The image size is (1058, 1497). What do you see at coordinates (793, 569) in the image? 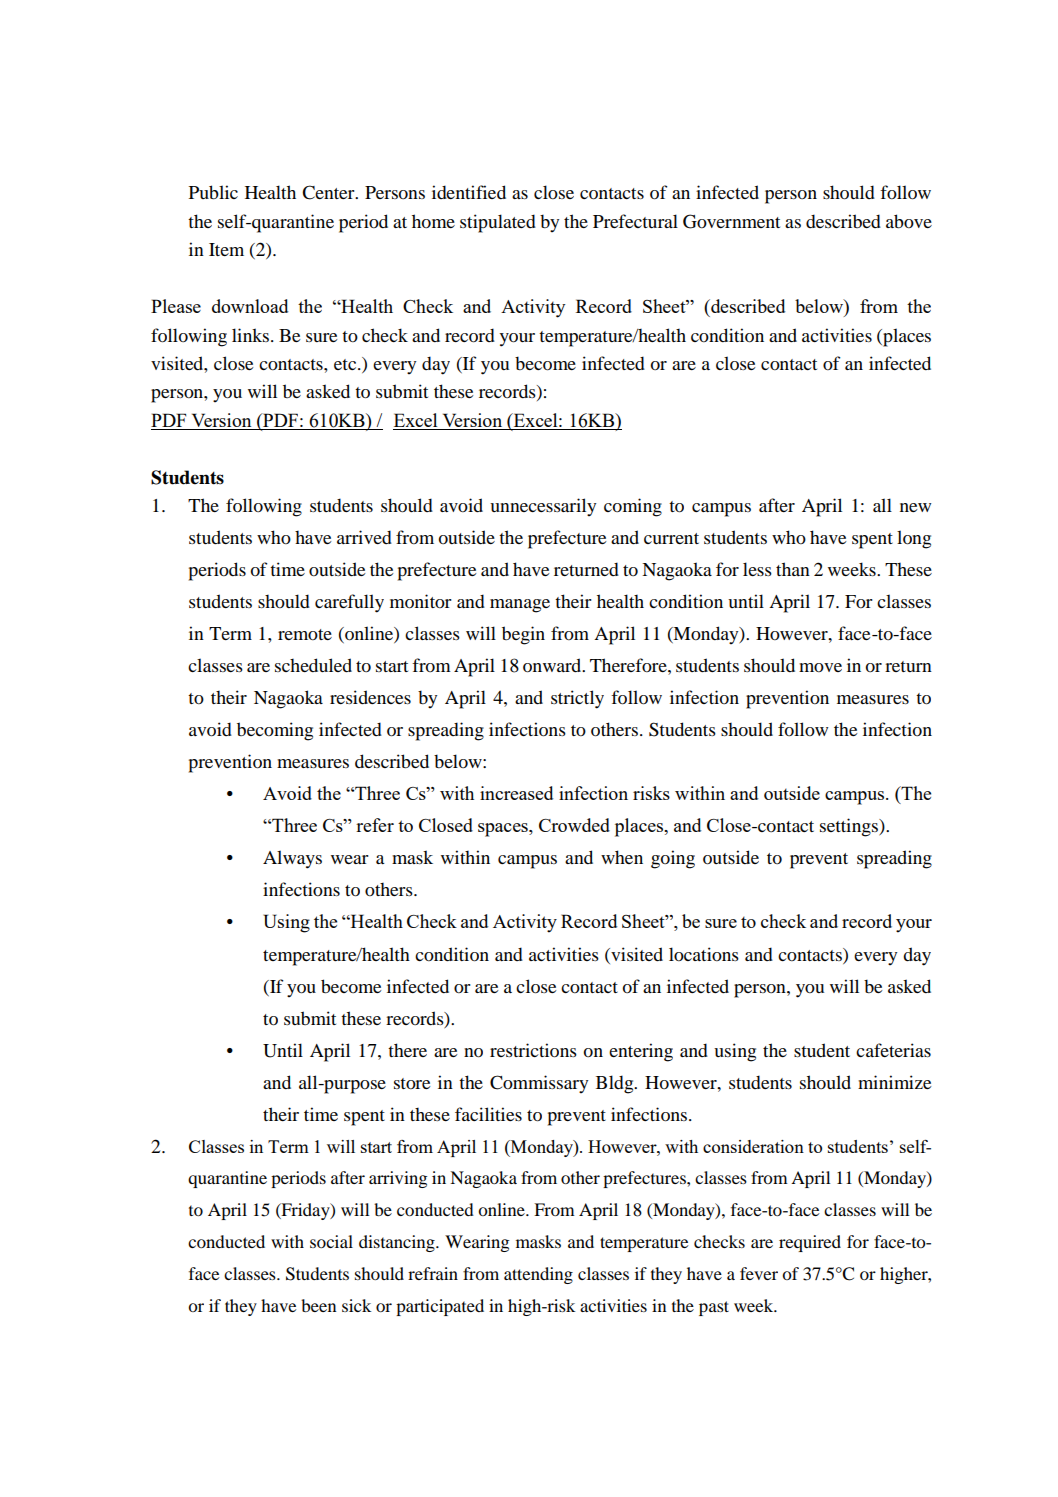
I see `than` at bounding box center [793, 569].
